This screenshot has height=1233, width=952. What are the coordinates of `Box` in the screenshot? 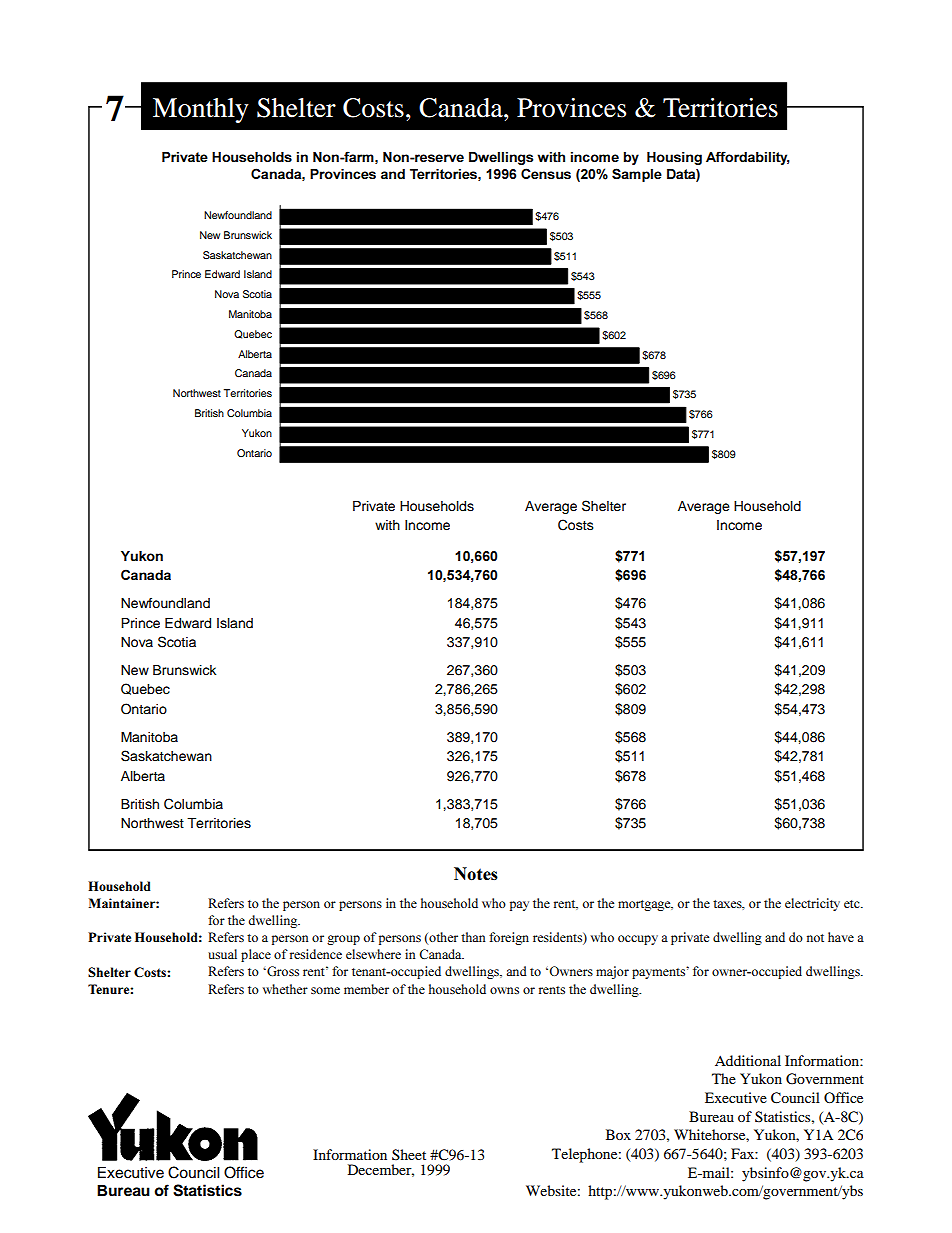 It's located at (618, 1134).
